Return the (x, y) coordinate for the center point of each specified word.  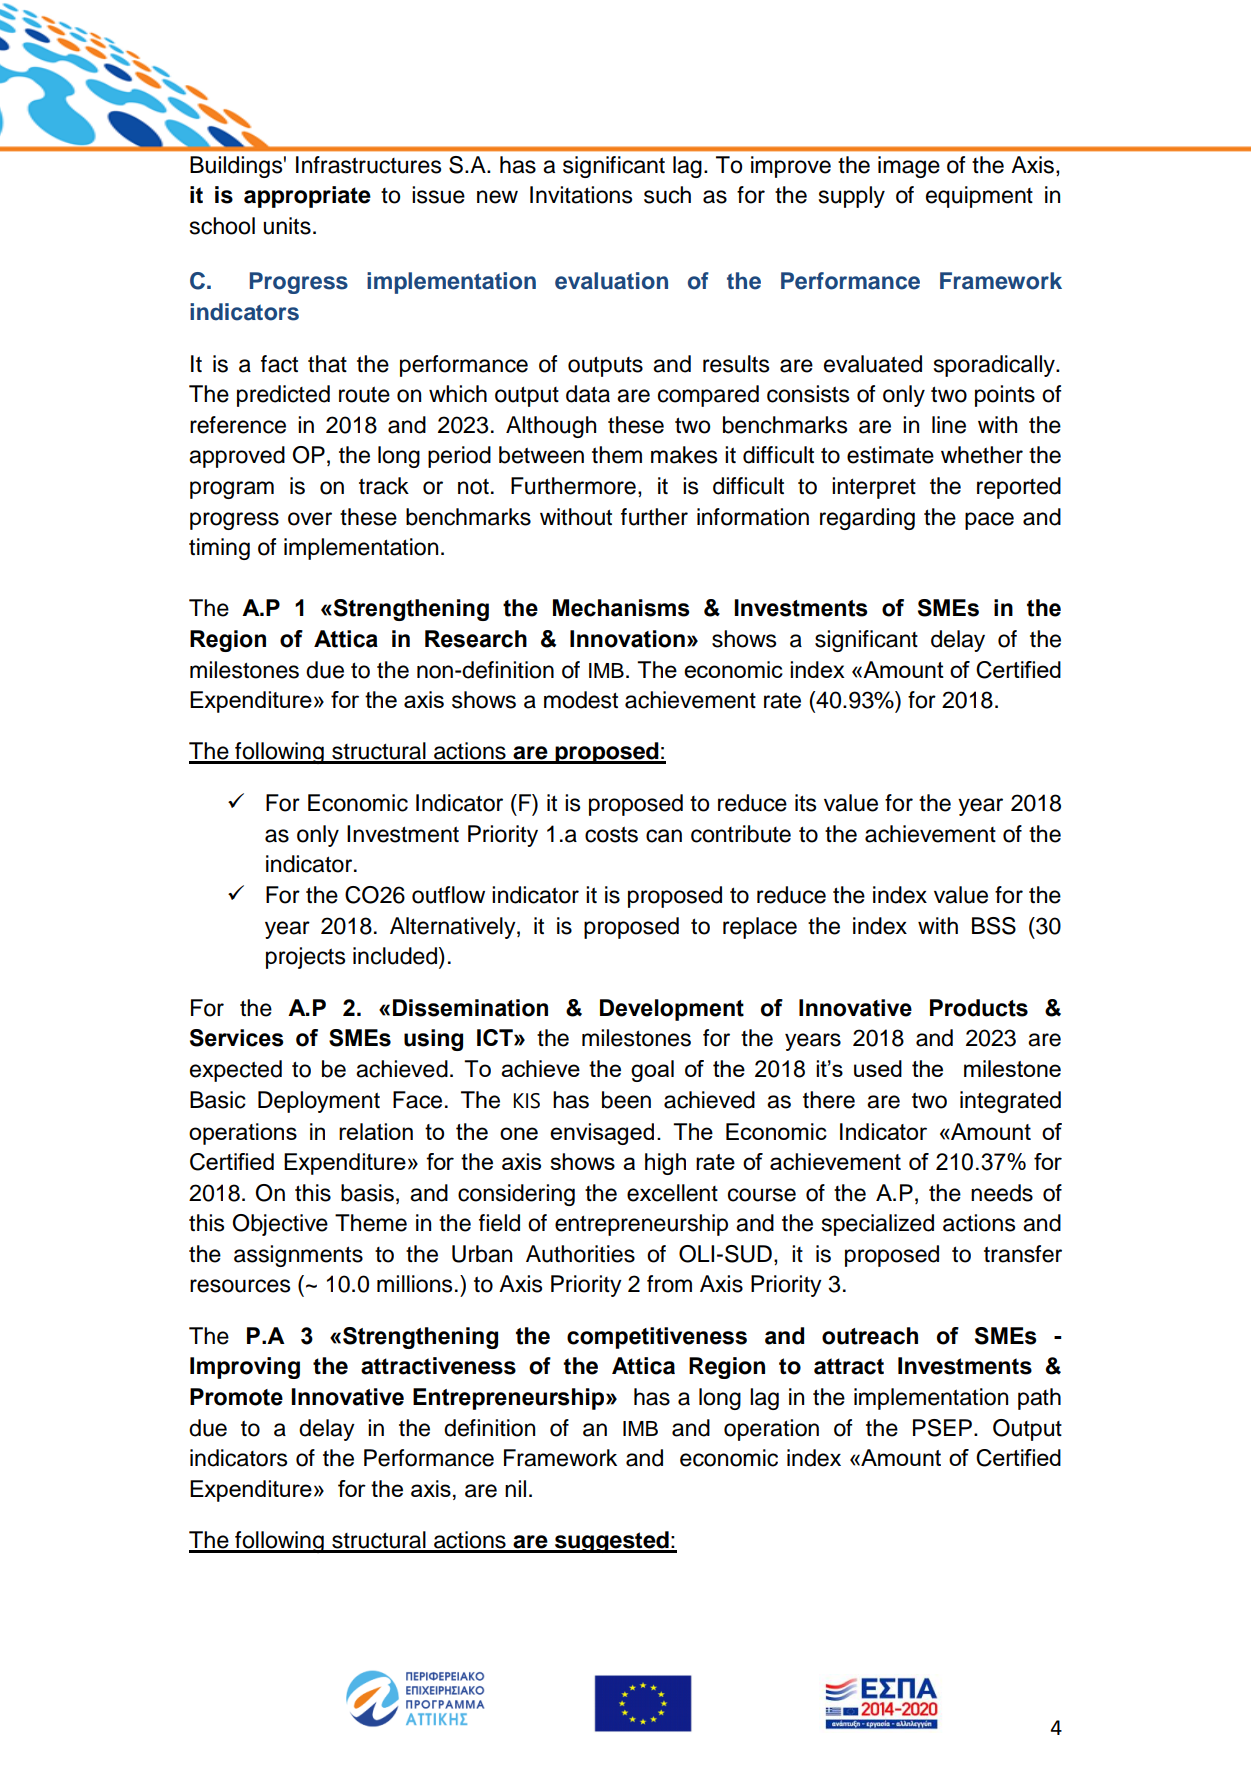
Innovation (627, 639)
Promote (236, 1397)
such (667, 195)
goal (652, 1071)
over (310, 519)
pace (989, 521)
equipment (979, 197)
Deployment (319, 1102)
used (878, 1068)
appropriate (307, 197)
